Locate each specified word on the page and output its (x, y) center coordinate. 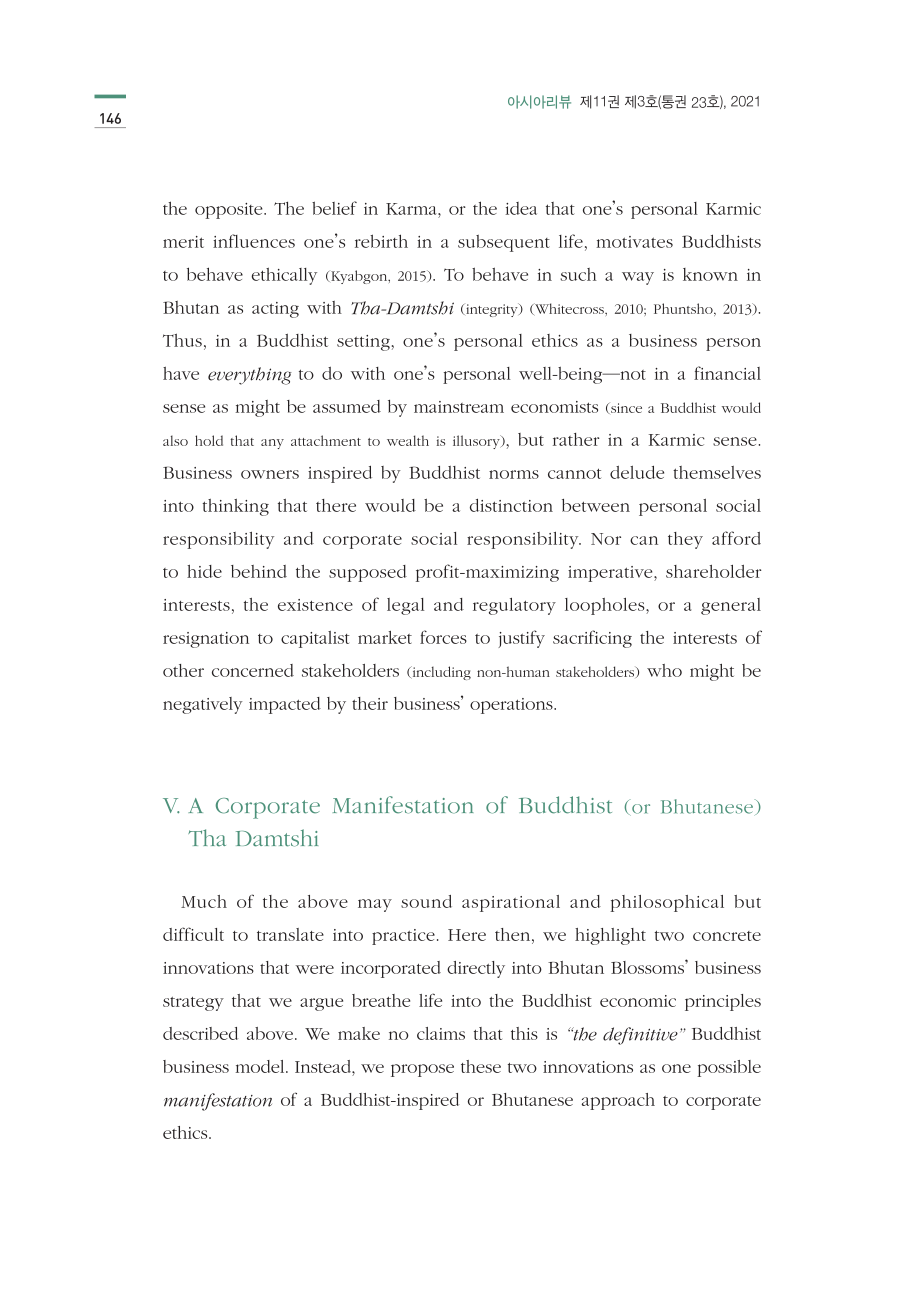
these (481, 1066)
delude (637, 472)
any (272, 444)
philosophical (667, 903)
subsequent (504, 243)
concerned (253, 670)
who (664, 670)
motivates (634, 242)
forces (443, 637)
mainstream (459, 407)
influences (254, 241)
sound (426, 901)
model (261, 1066)
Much (204, 901)
